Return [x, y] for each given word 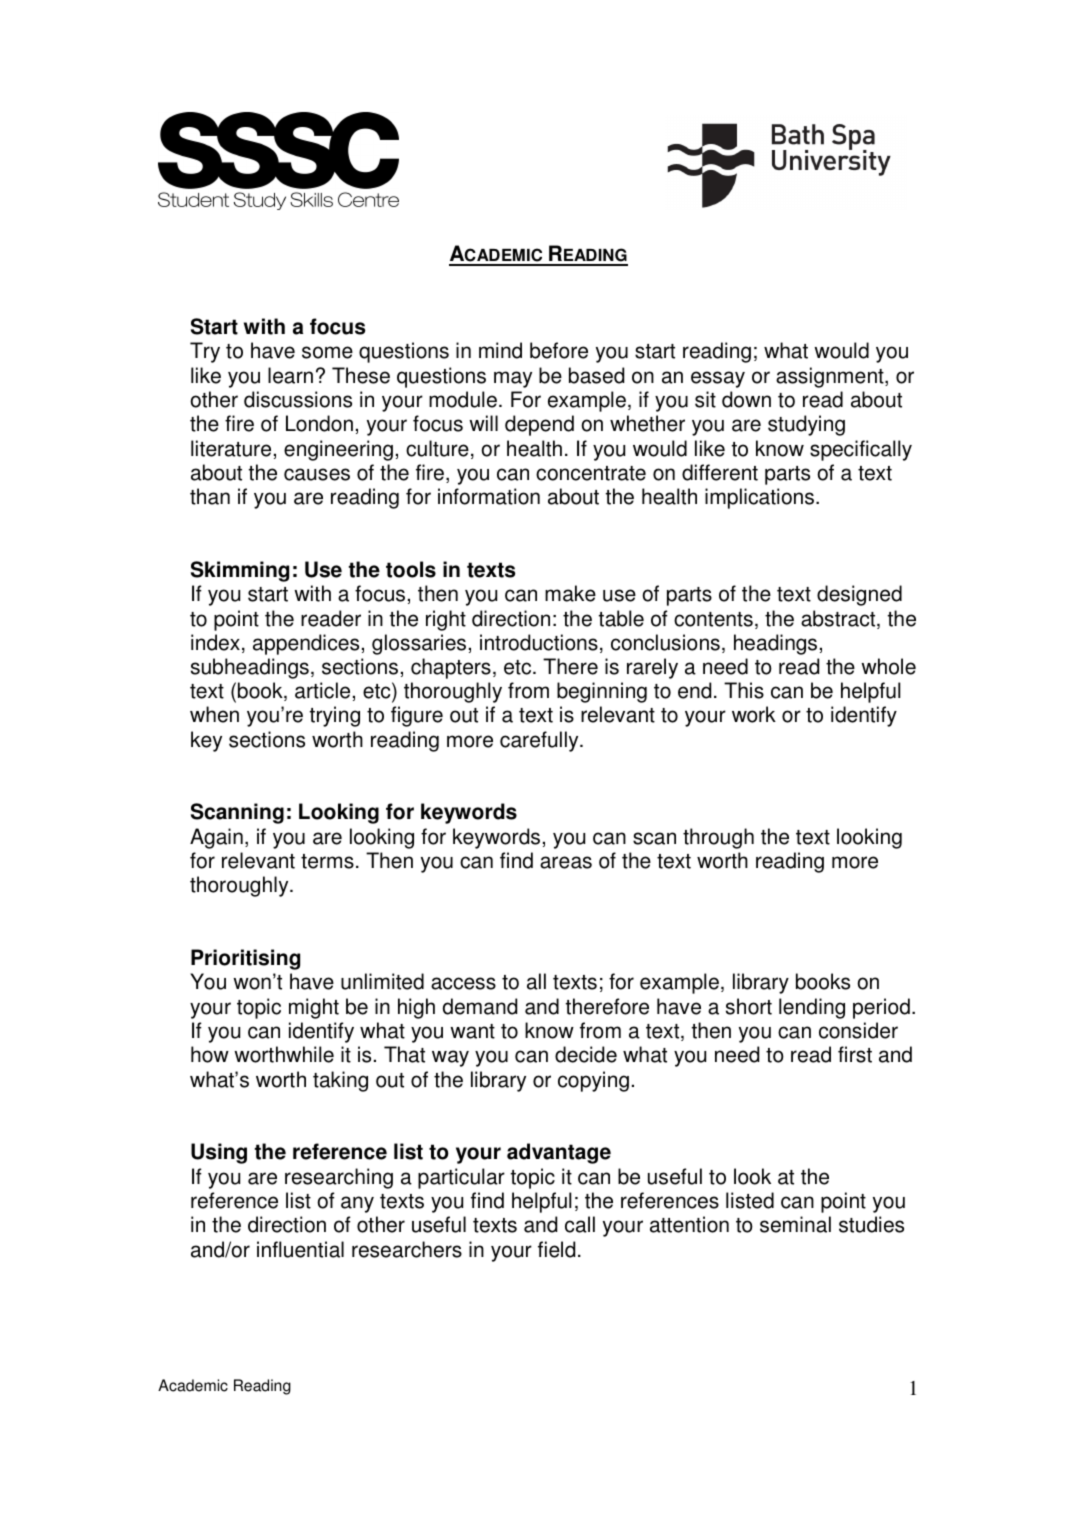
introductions [539, 642]
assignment [831, 377]
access [463, 983]
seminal [795, 1224]
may [513, 379]
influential [300, 1249]
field [556, 1249]
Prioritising [245, 959]
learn [290, 375]
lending [812, 1008]
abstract [839, 619]
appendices [306, 644]
